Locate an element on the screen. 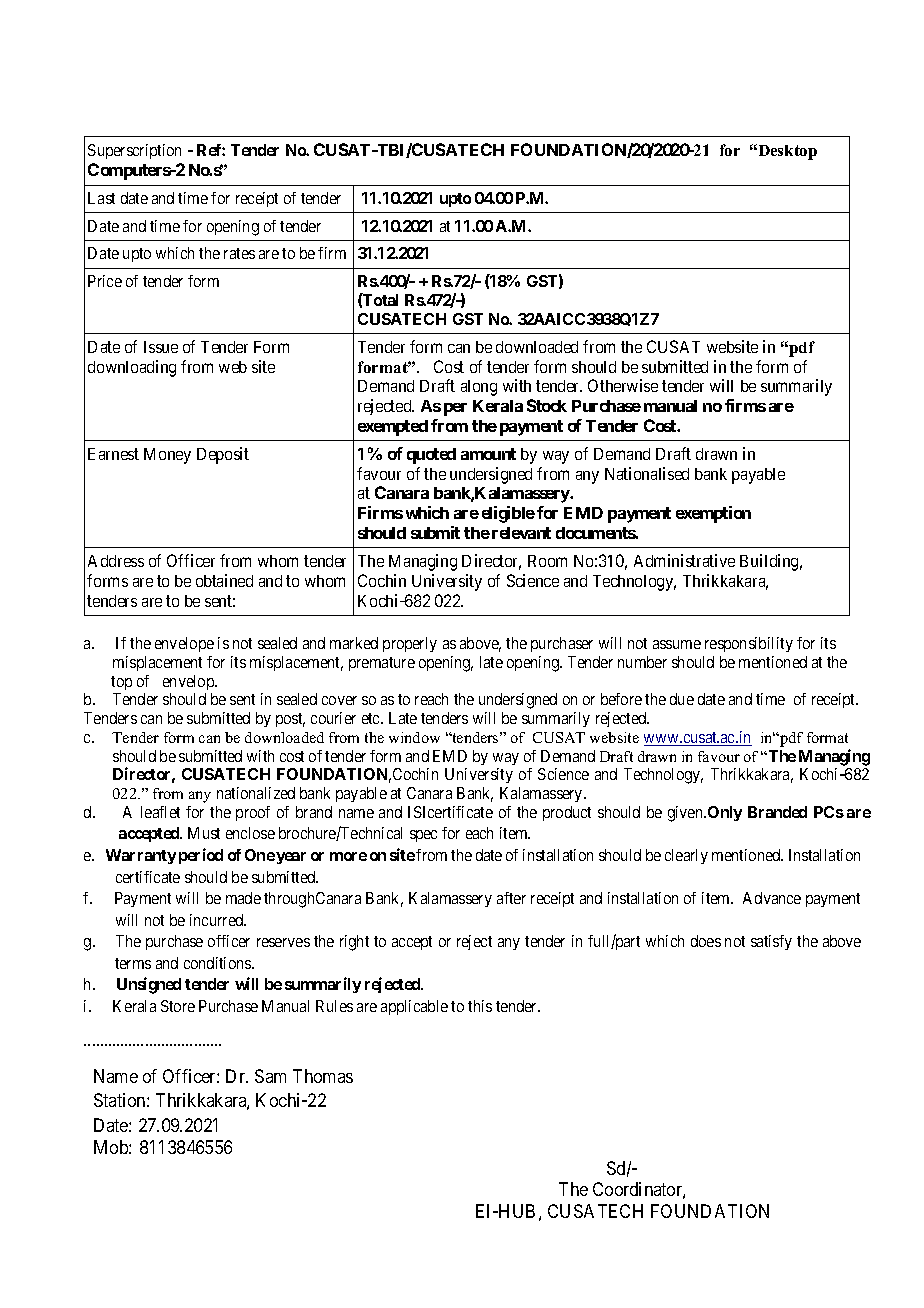 The height and width of the screenshot is (1308, 924). Store is located at coordinates (178, 1006).
